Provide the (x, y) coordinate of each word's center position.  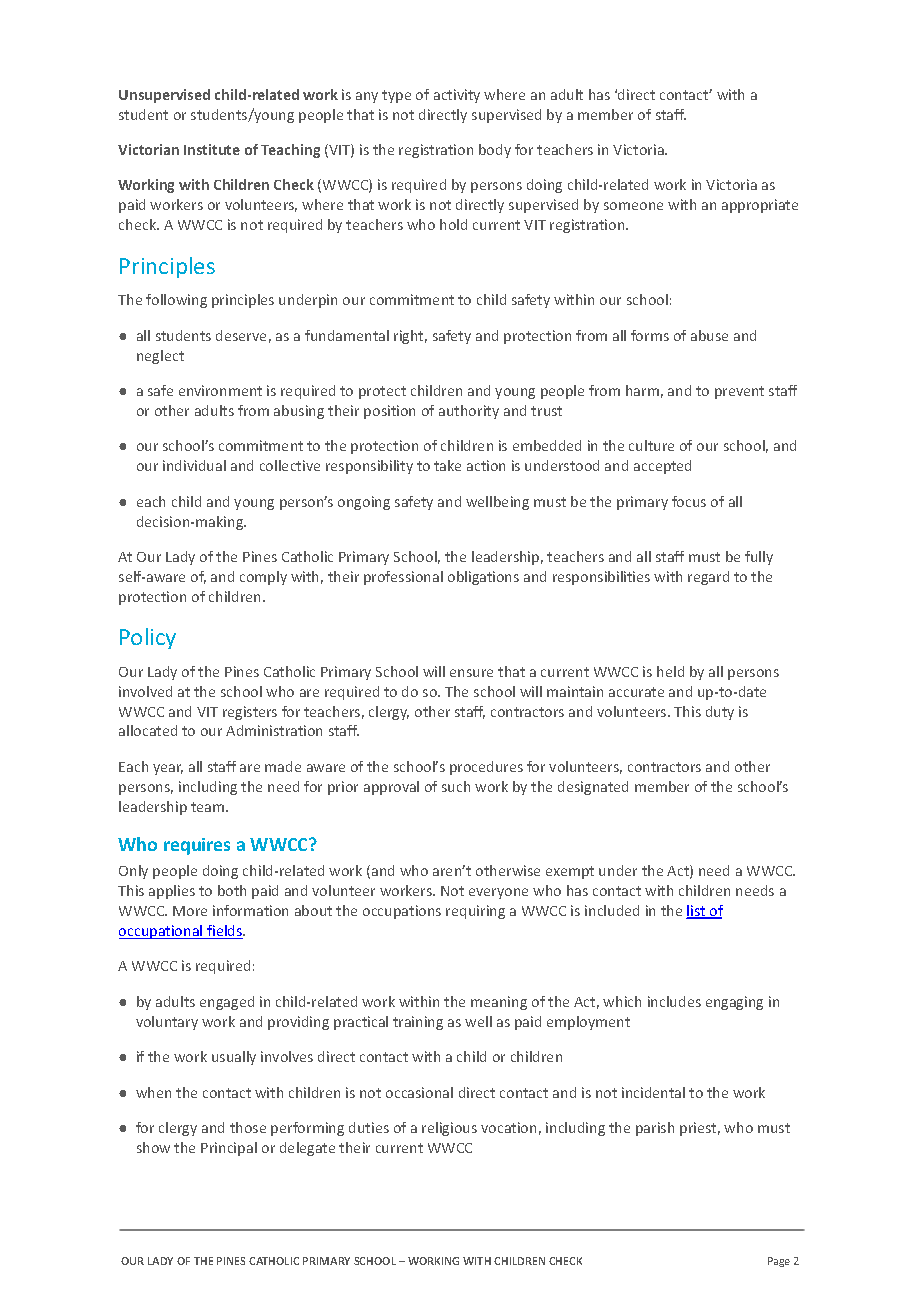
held (670, 671)
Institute (212, 149)
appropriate (760, 206)
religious (449, 1129)
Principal (229, 1149)
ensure (471, 673)
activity (457, 96)
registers (250, 713)
